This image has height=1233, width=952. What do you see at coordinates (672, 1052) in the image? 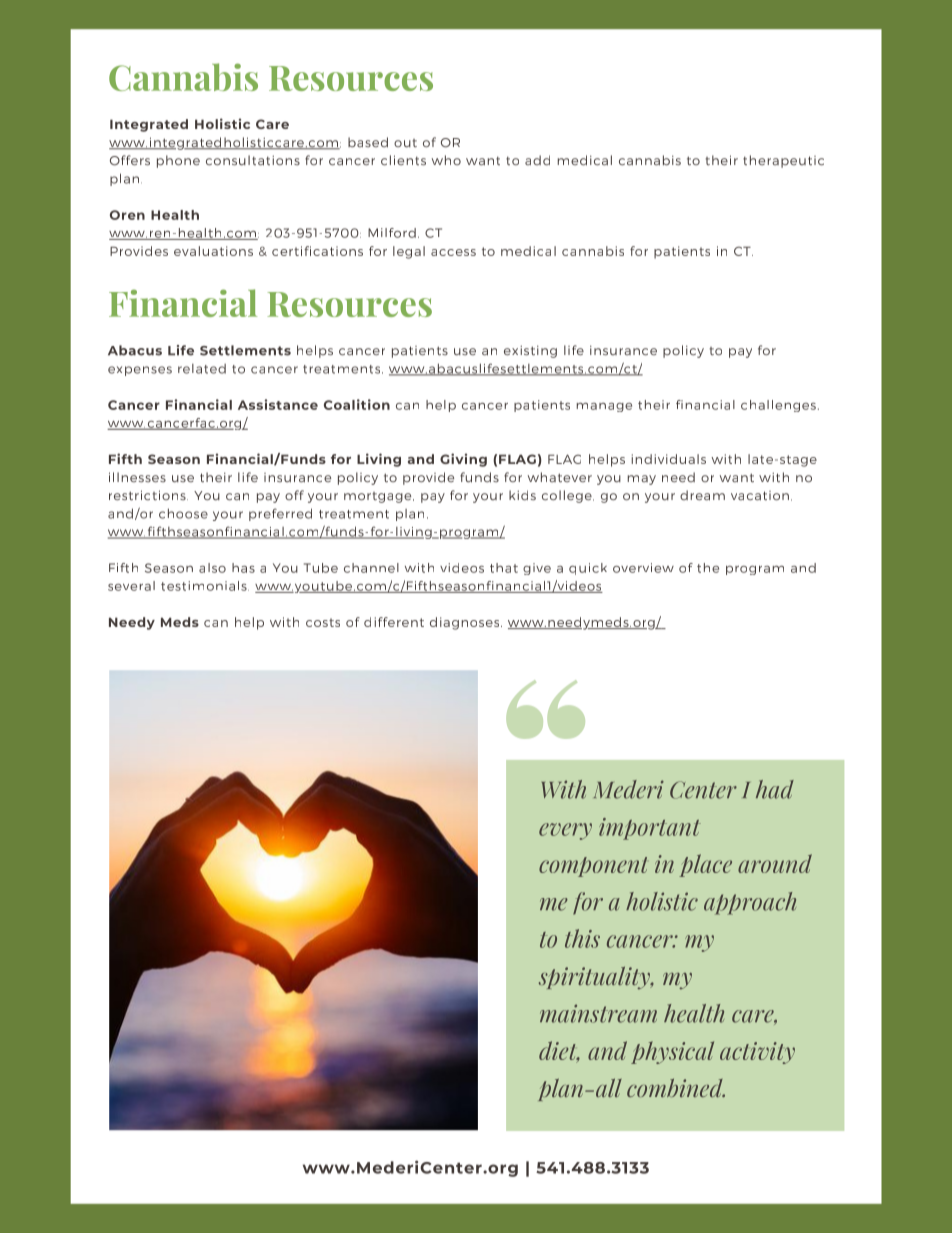
I see `physical` at bounding box center [672, 1052].
